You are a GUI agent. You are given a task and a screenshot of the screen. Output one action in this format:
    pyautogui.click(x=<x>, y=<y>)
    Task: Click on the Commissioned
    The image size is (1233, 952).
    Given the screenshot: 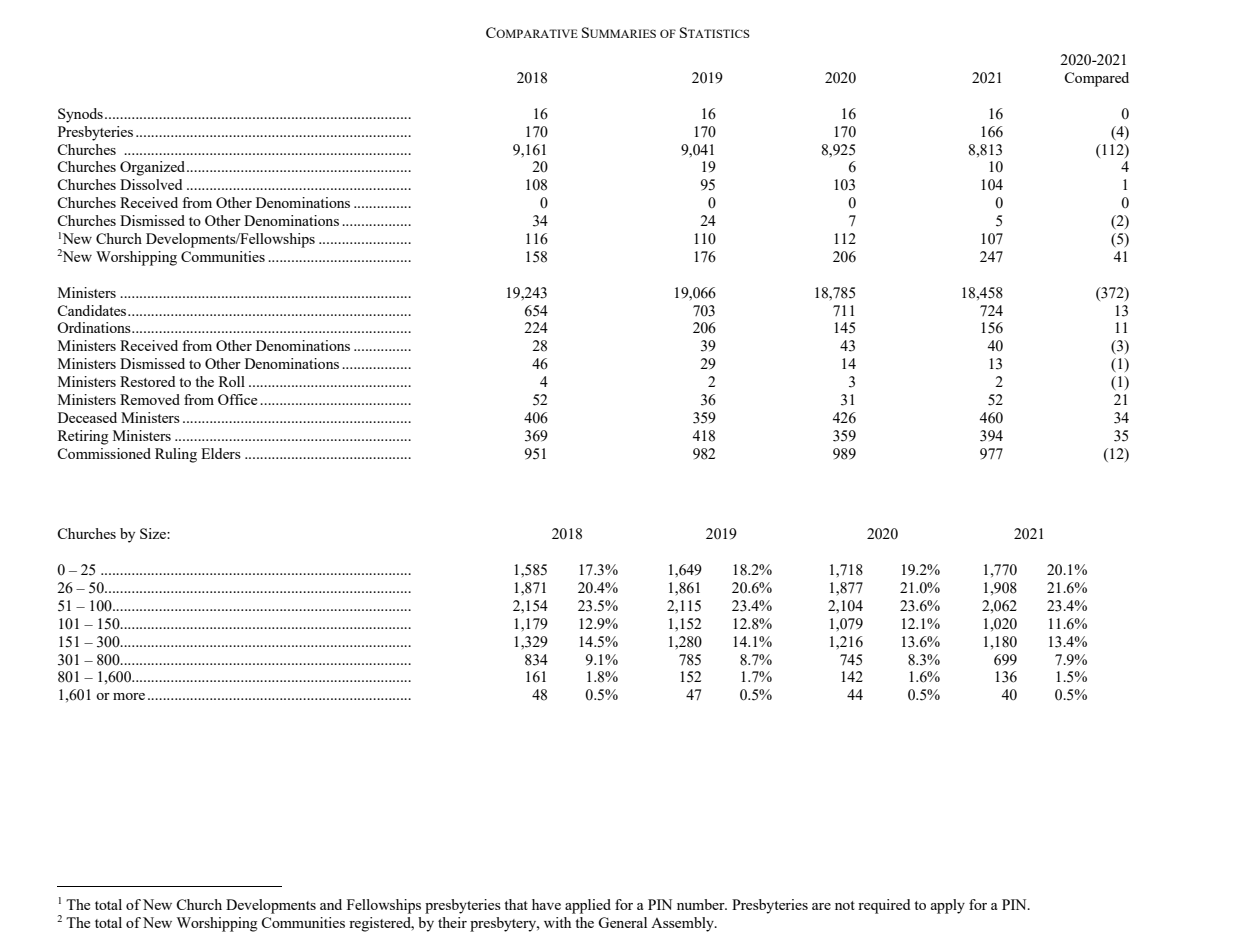 What is the action you would take?
    pyautogui.click(x=104, y=453)
